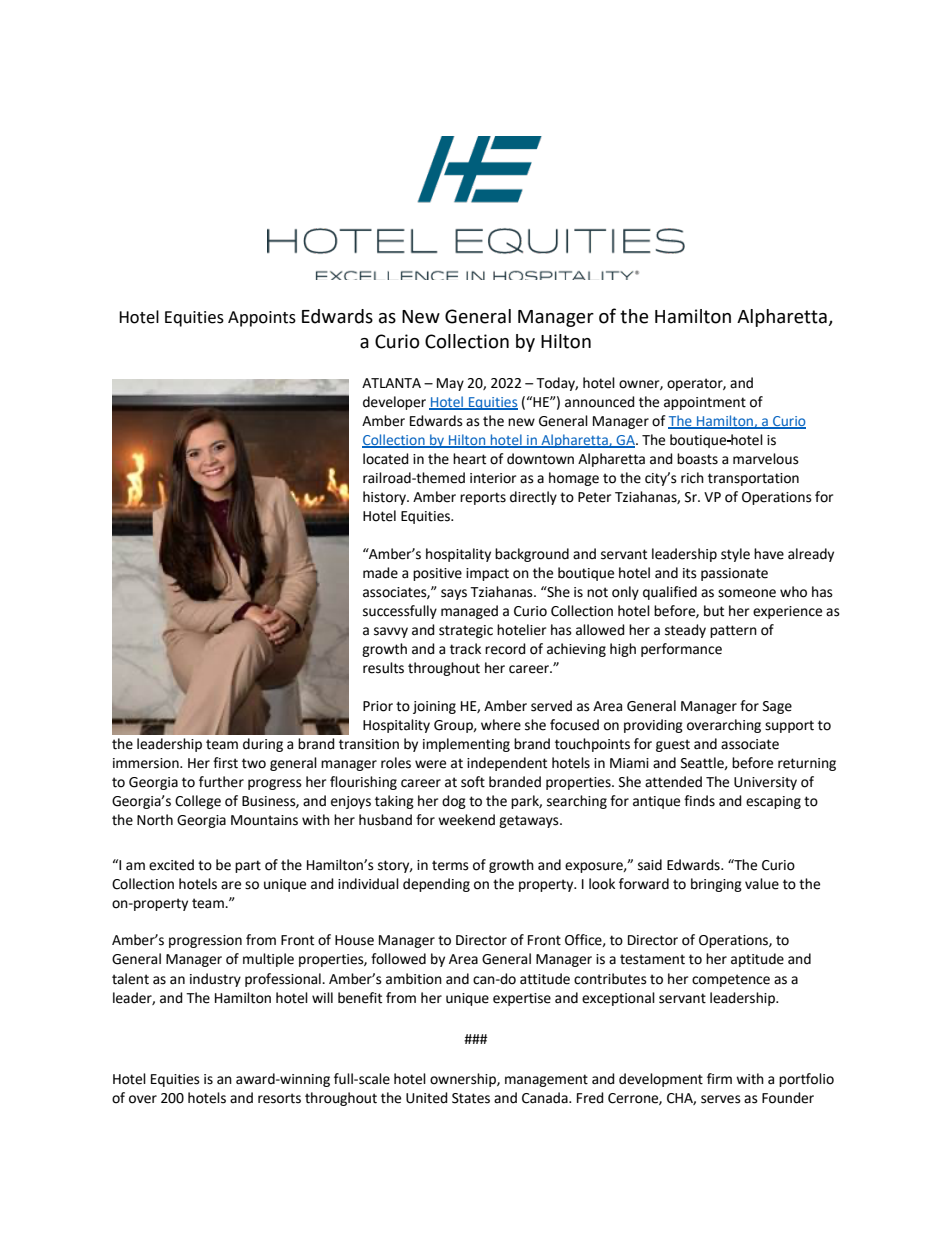 The height and width of the image is (1233, 952). I want to click on during, so click(263, 745).
